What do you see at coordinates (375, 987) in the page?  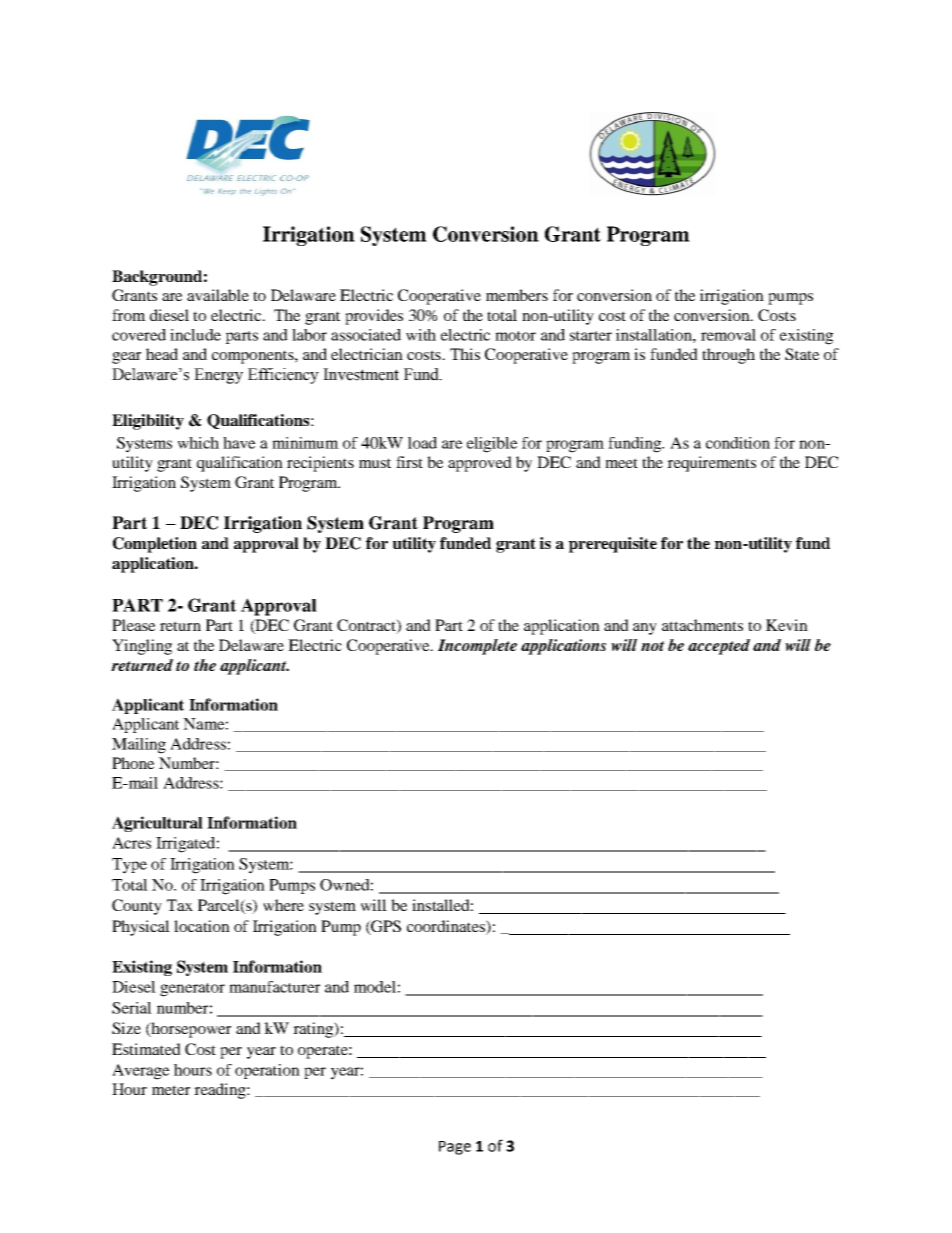 I see `model` at bounding box center [375, 987].
